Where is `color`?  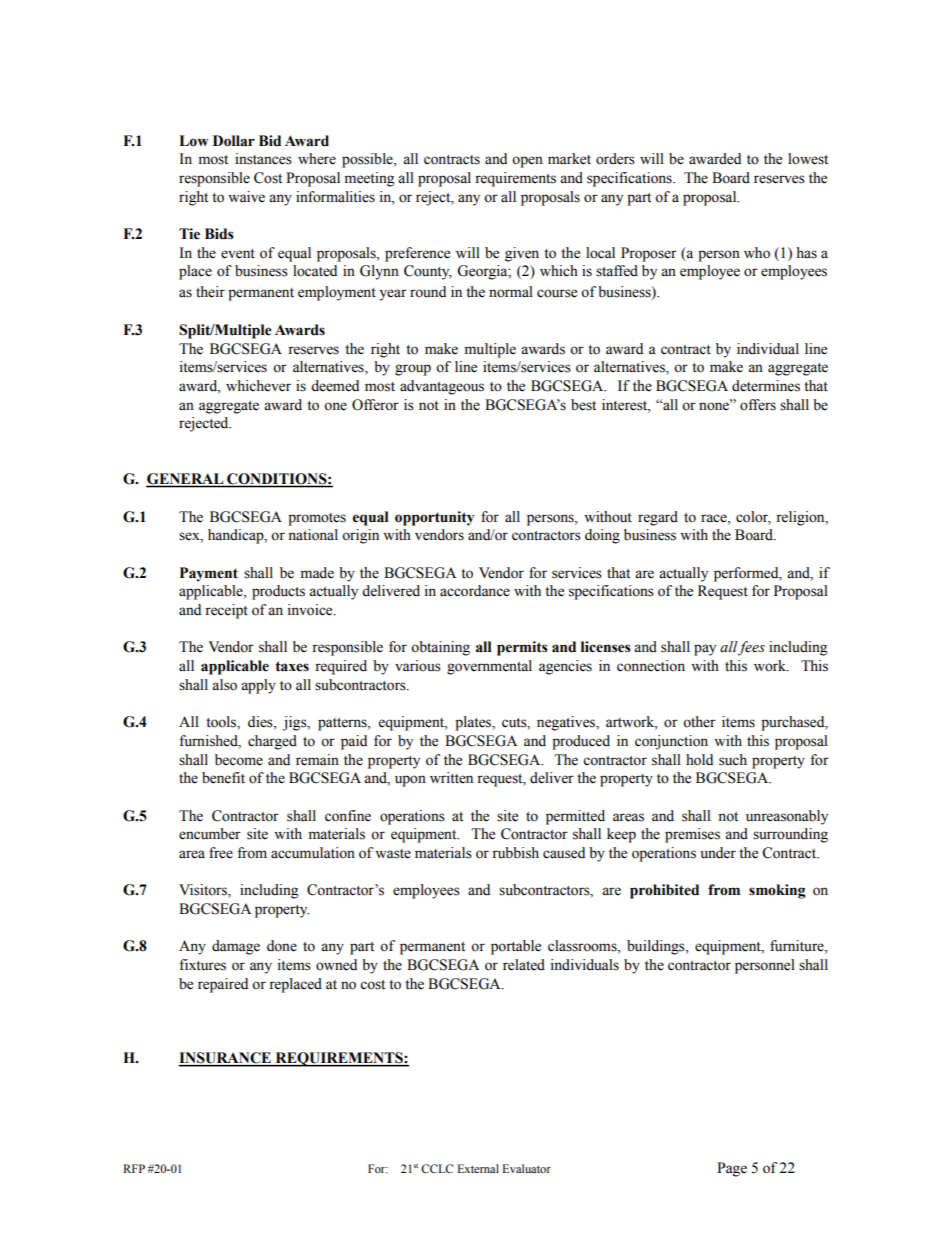 color is located at coordinates (753, 517).
